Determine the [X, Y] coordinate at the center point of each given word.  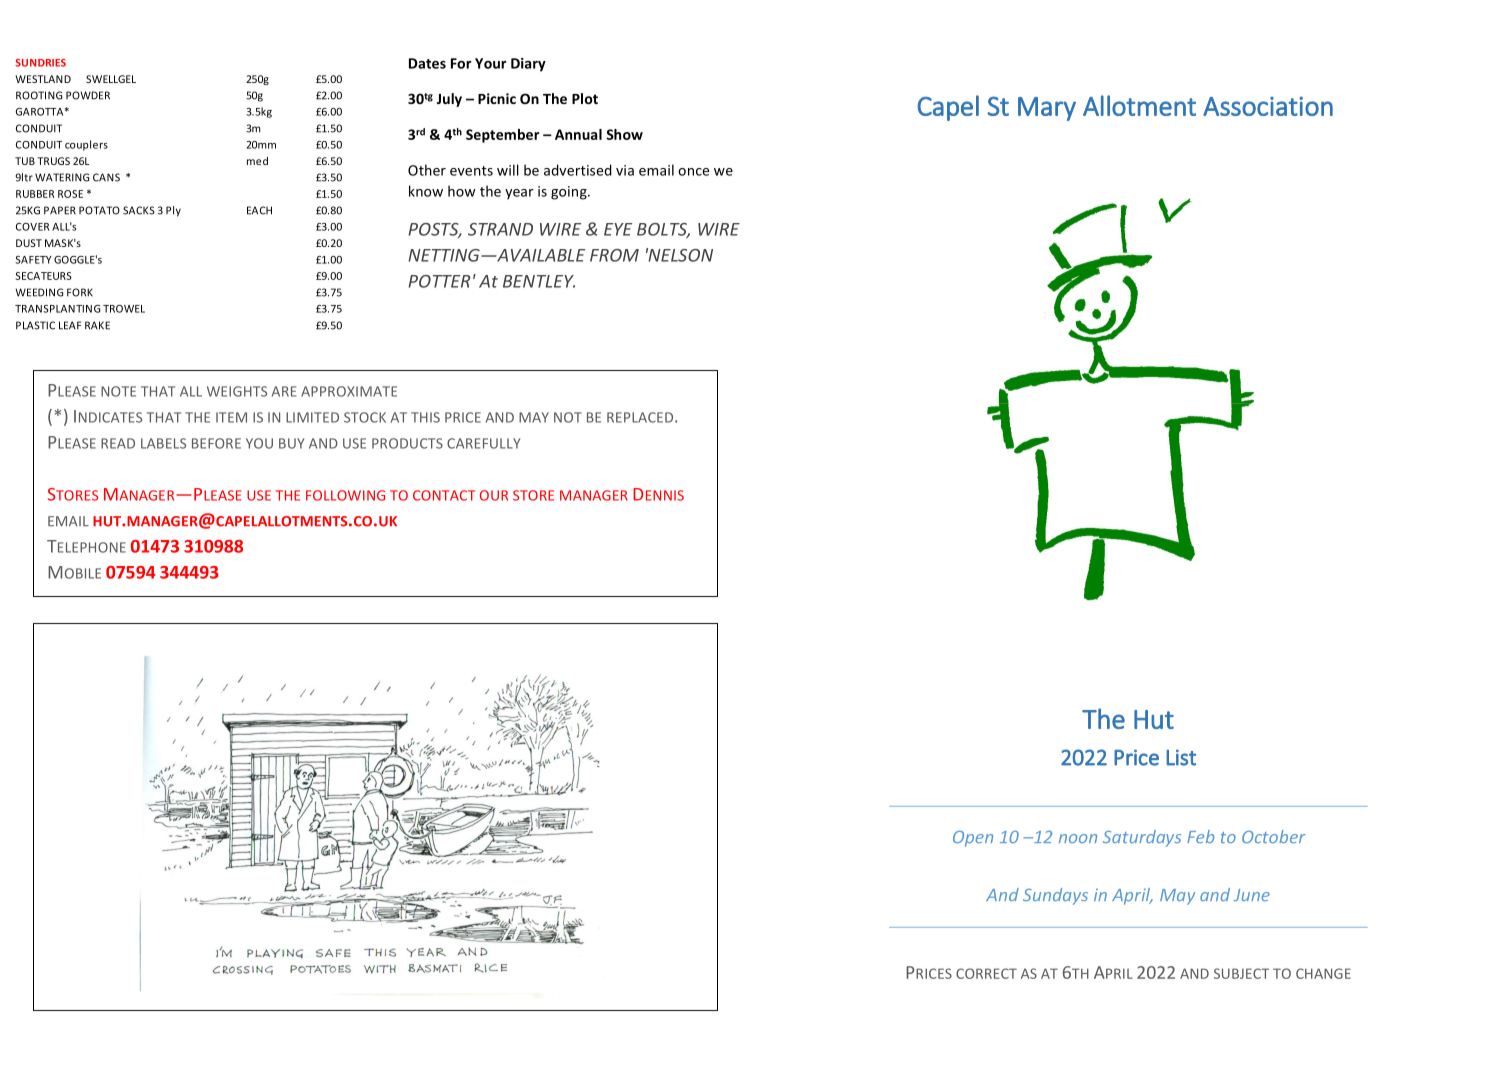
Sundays [1055, 896]
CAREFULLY [484, 443]
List [1181, 757]
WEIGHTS [237, 391]
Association [1268, 106]
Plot [585, 98]
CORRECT [986, 973]
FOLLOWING [345, 495]
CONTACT [444, 495]
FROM [614, 255]
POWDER [88, 95]
